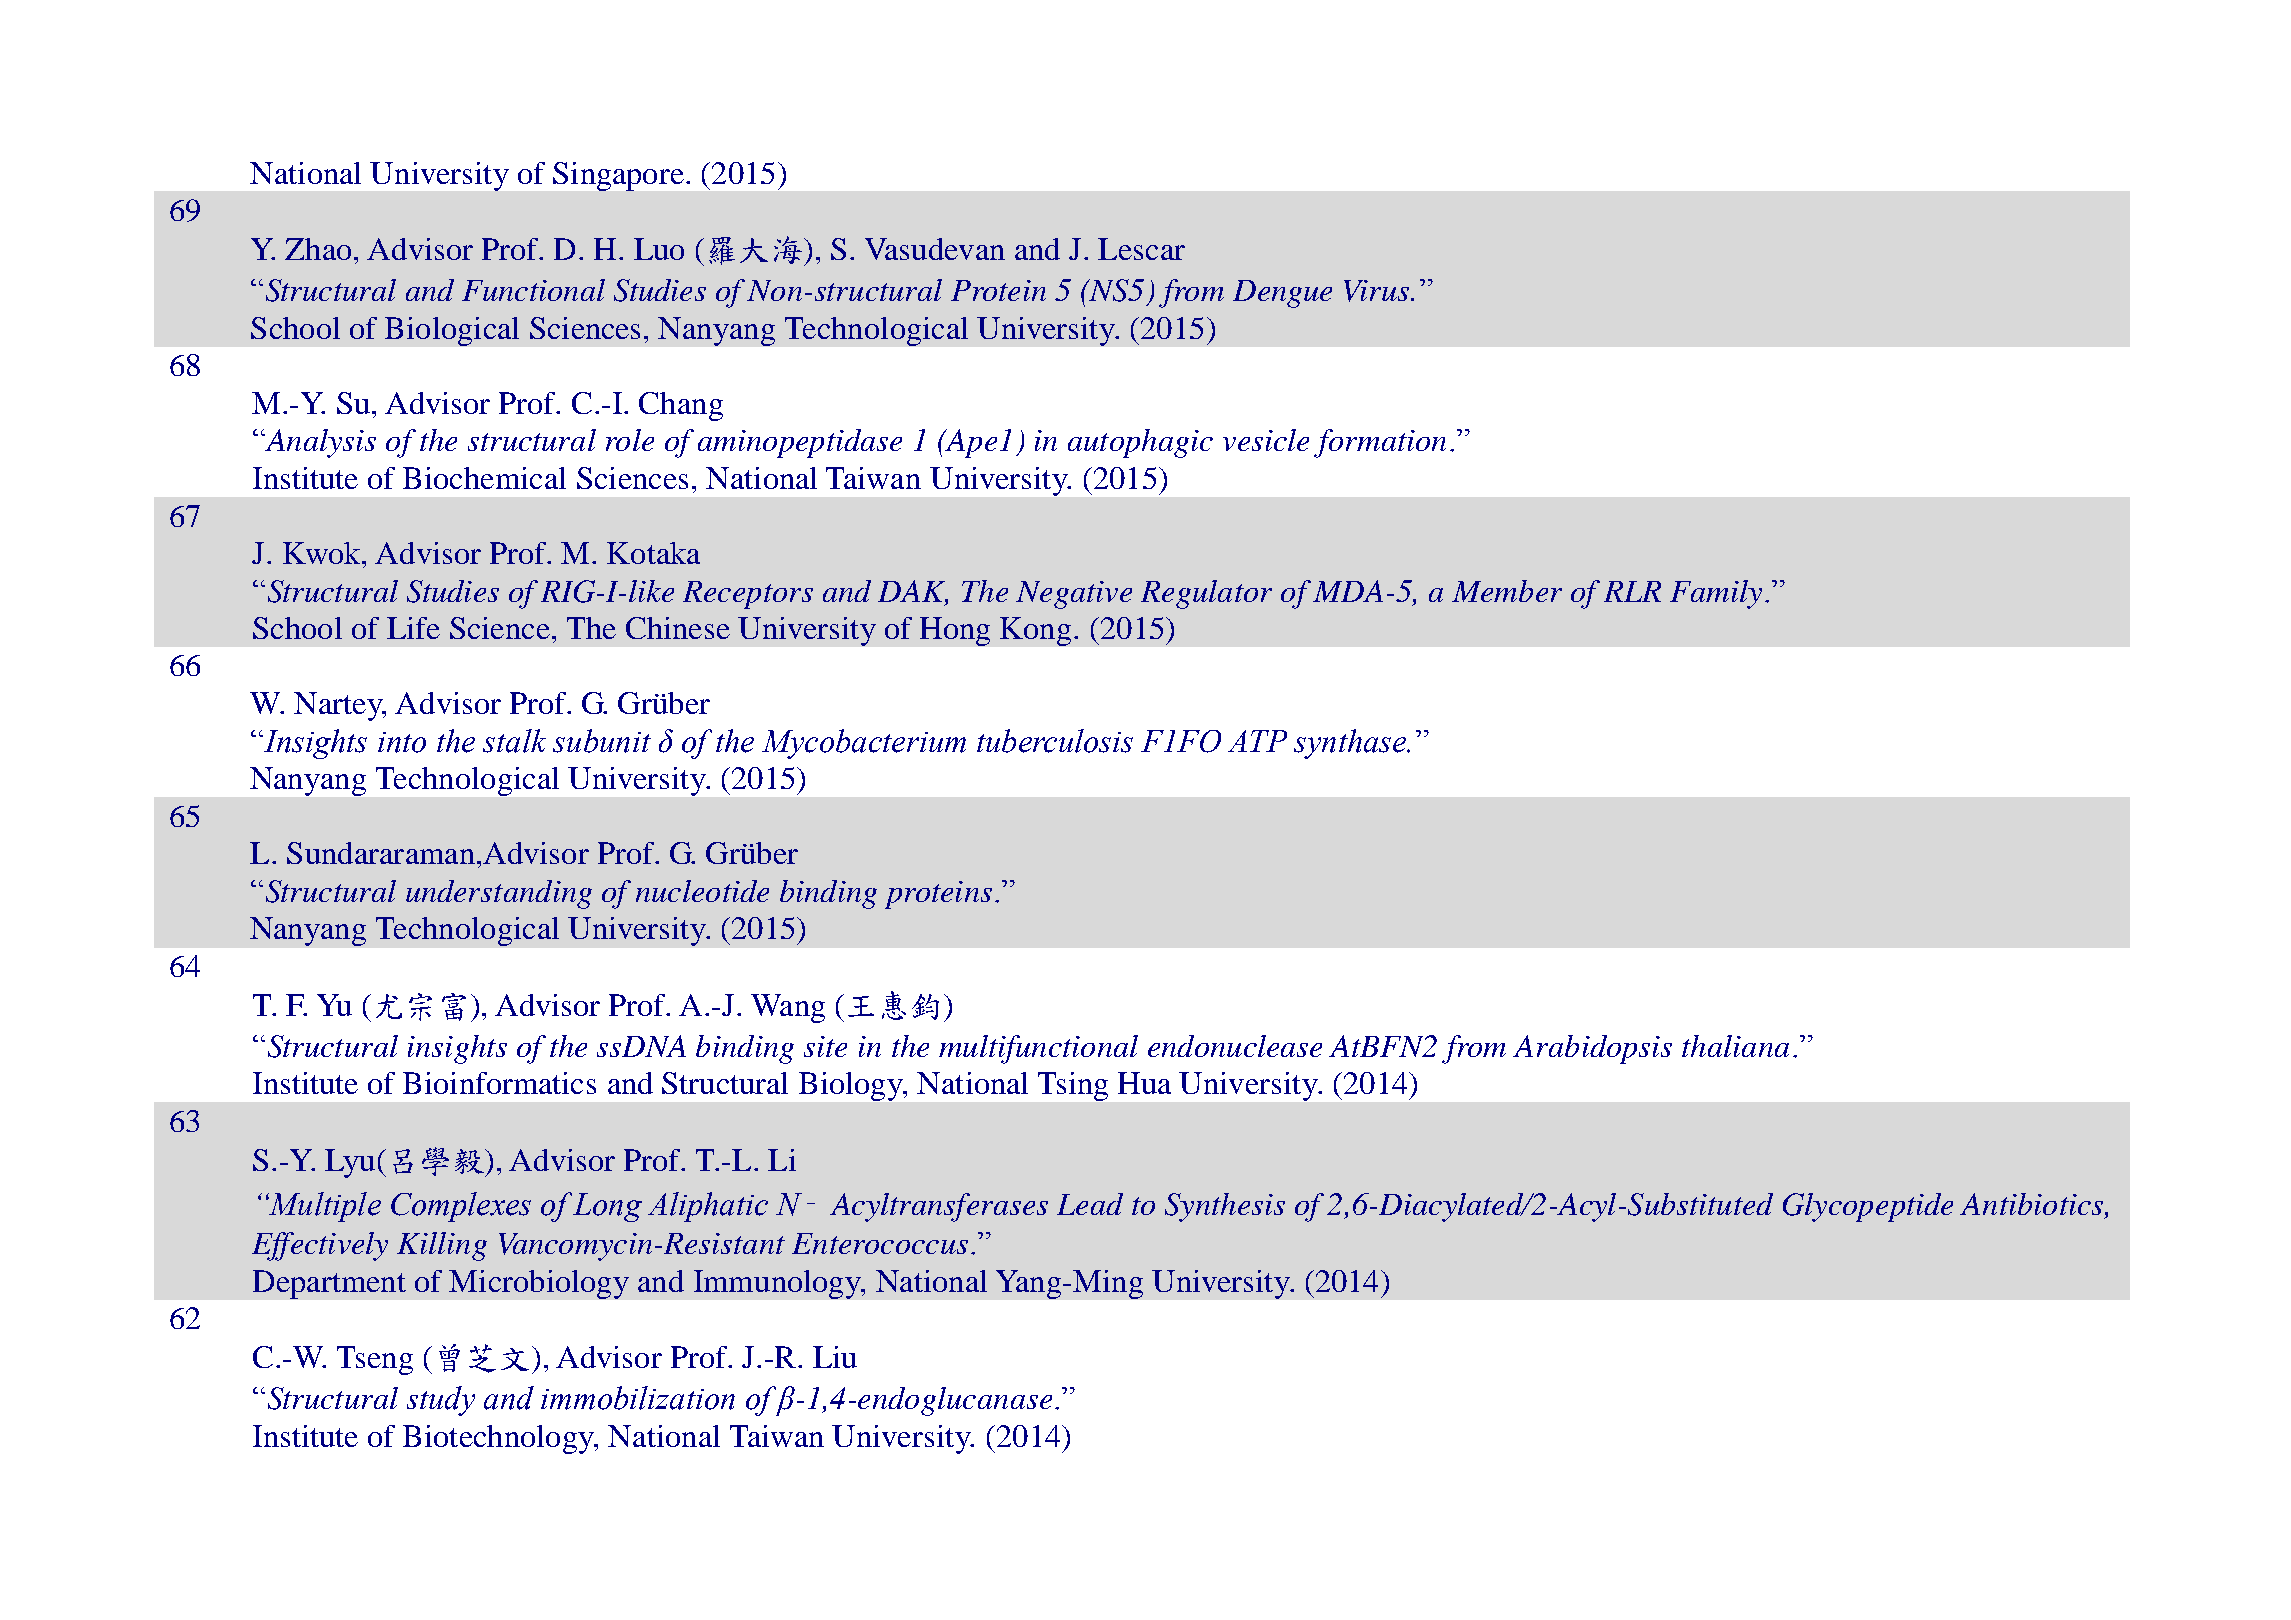 This screenshot has height=1620, width=2291. What do you see at coordinates (1378, 291) in the screenshot?
I see `Virus` at bounding box center [1378, 291].
